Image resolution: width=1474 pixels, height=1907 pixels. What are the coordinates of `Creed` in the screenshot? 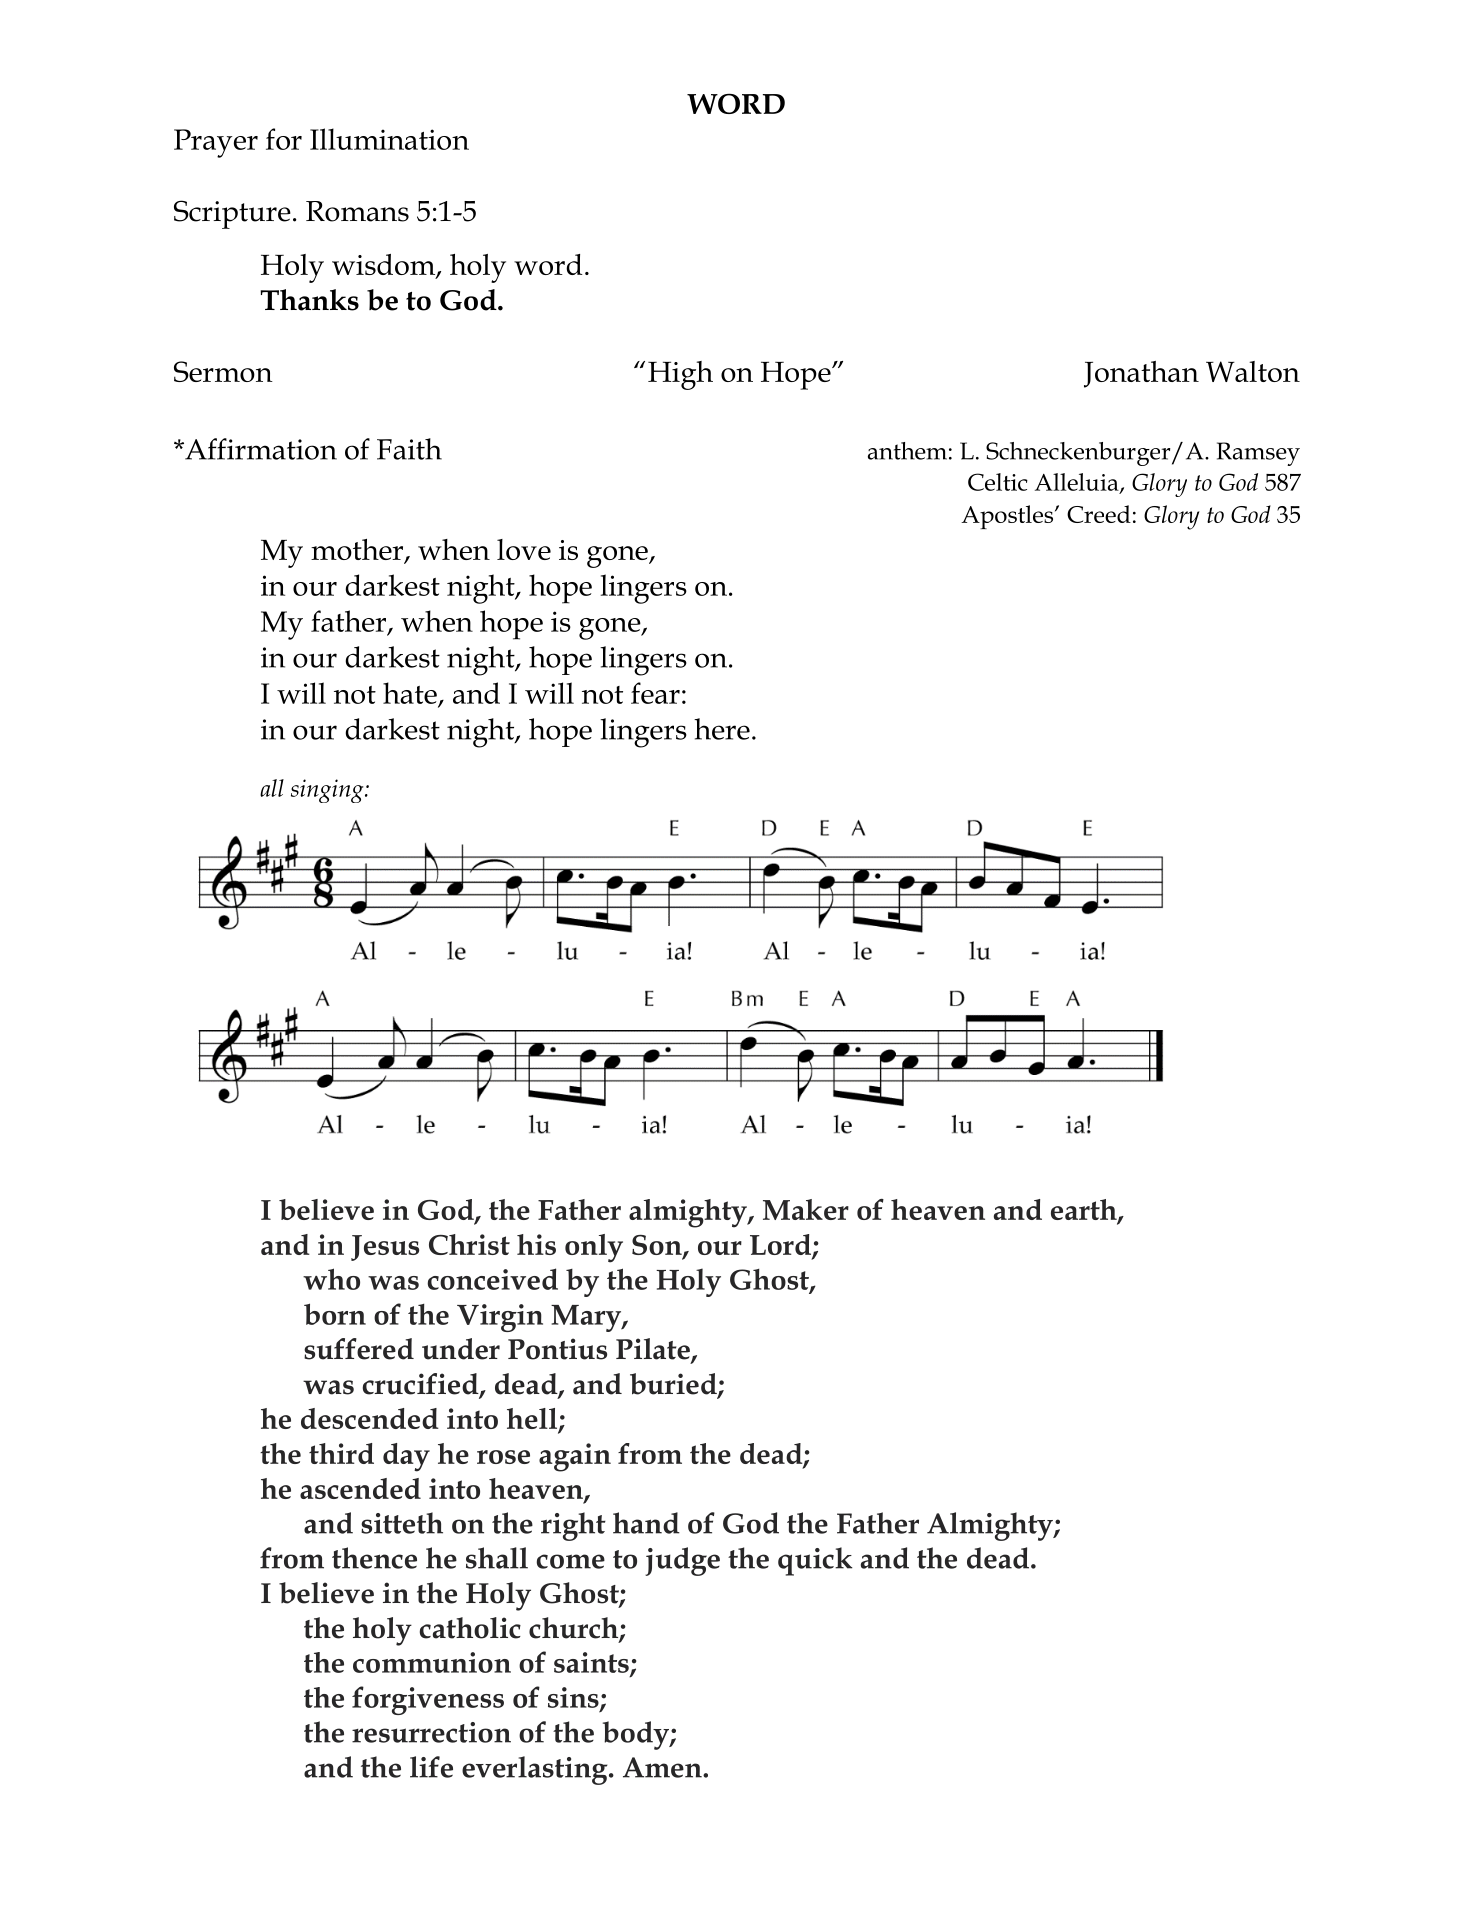 It's located at (1099, 514).
